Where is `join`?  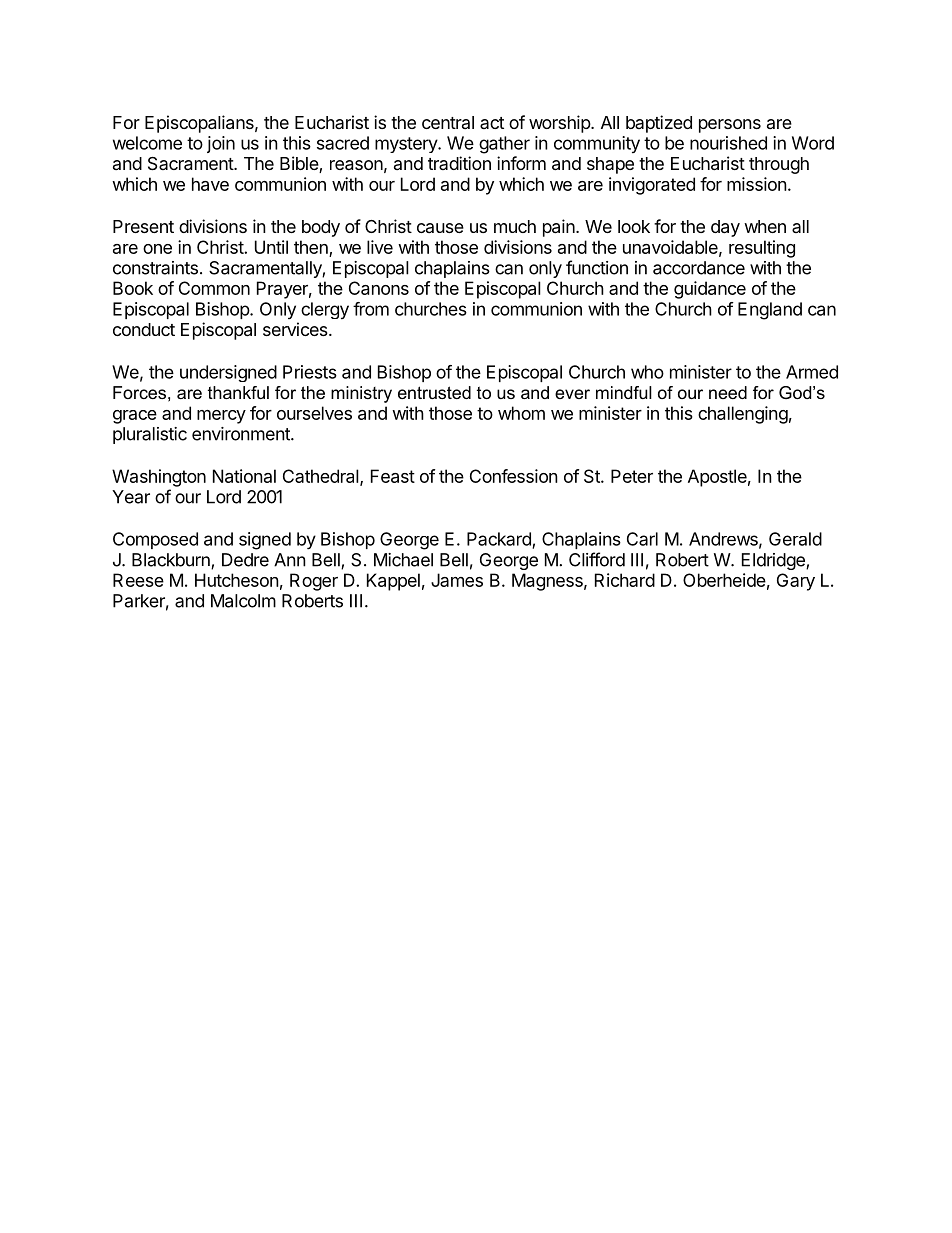
join is located at coordinates (221, 144).
